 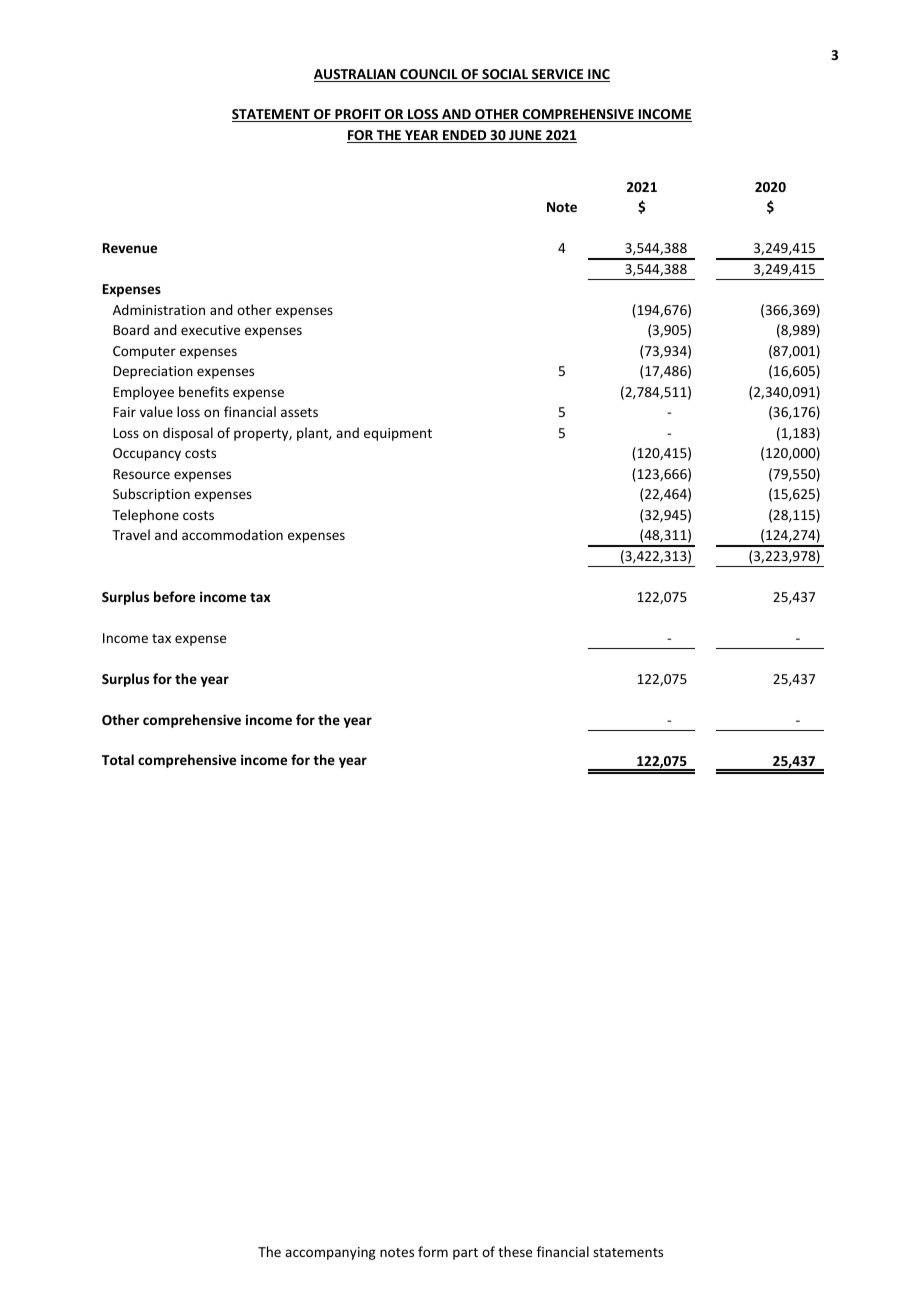 I want to click on accompanying, so click(x=330, y=1253).
